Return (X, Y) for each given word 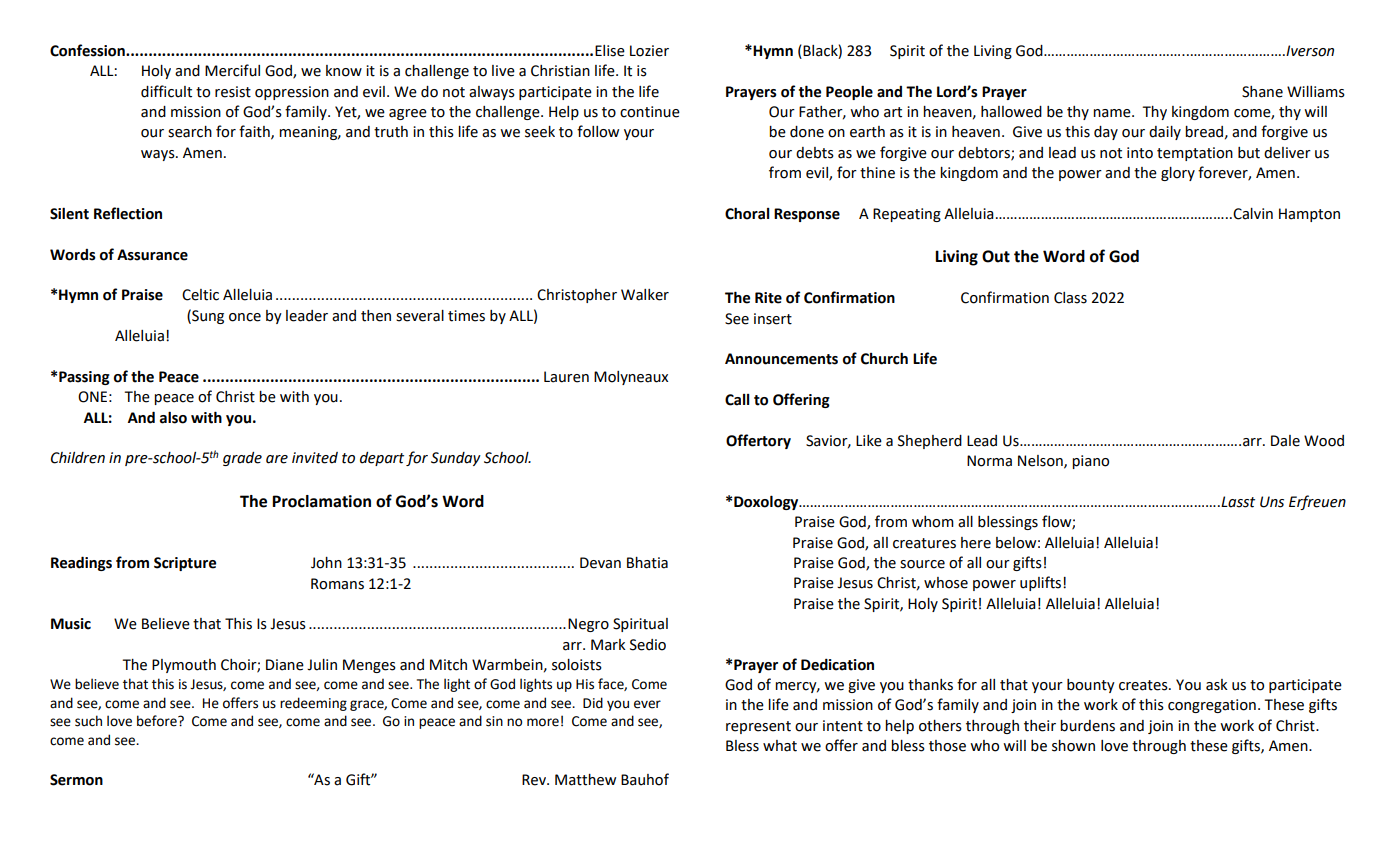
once (245, 317)
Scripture (185, 564)
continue (650, 112)
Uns (1272, 502)
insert (773, 319)
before (158, 721)
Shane (1262, 92)
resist (233, 92)
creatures (924, 543)
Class (1070, 298)
